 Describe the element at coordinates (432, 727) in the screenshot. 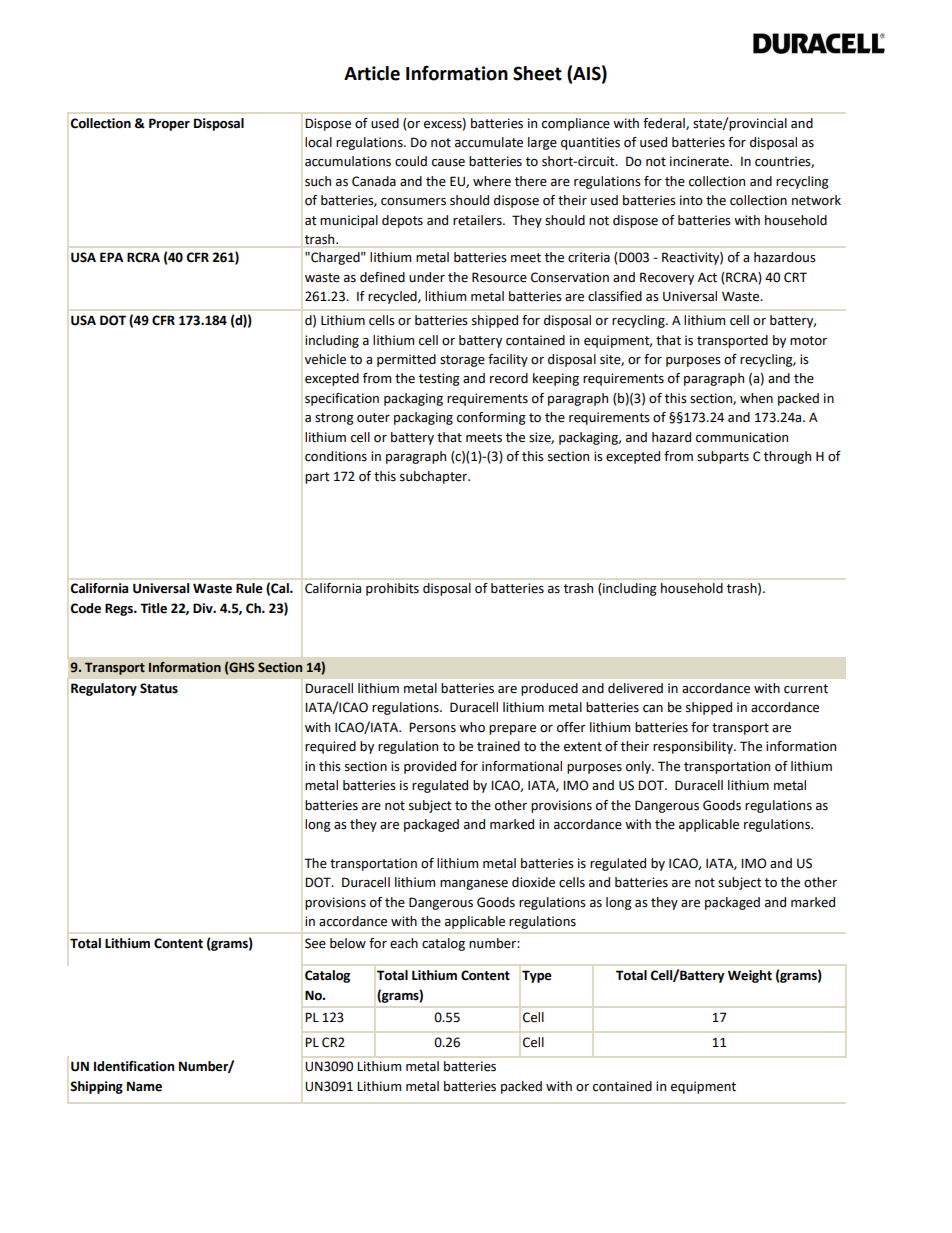

I see `Persons` at that location.
